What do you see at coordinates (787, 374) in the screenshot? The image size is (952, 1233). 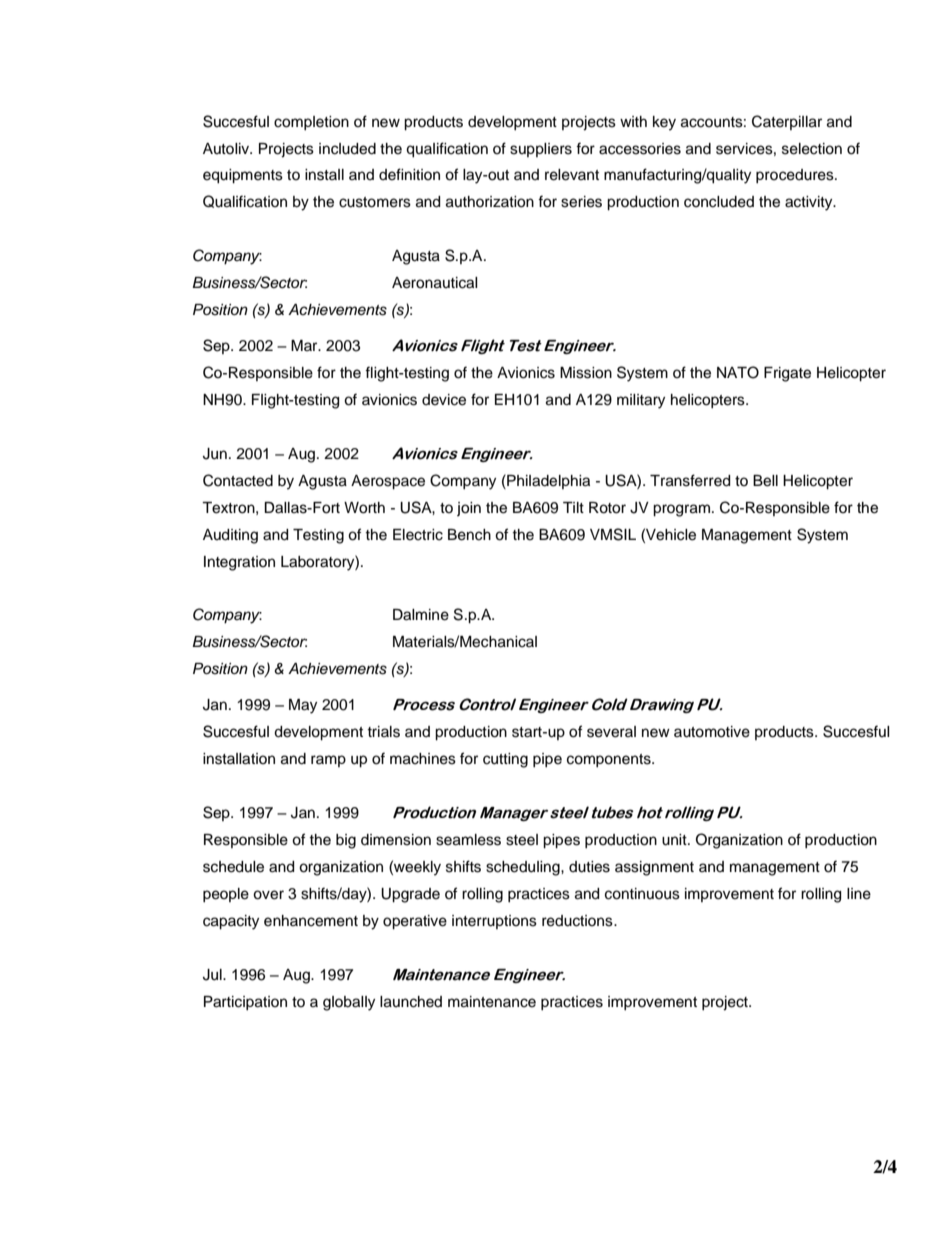 I see `Frigate` at bounding box center [787, 374].
